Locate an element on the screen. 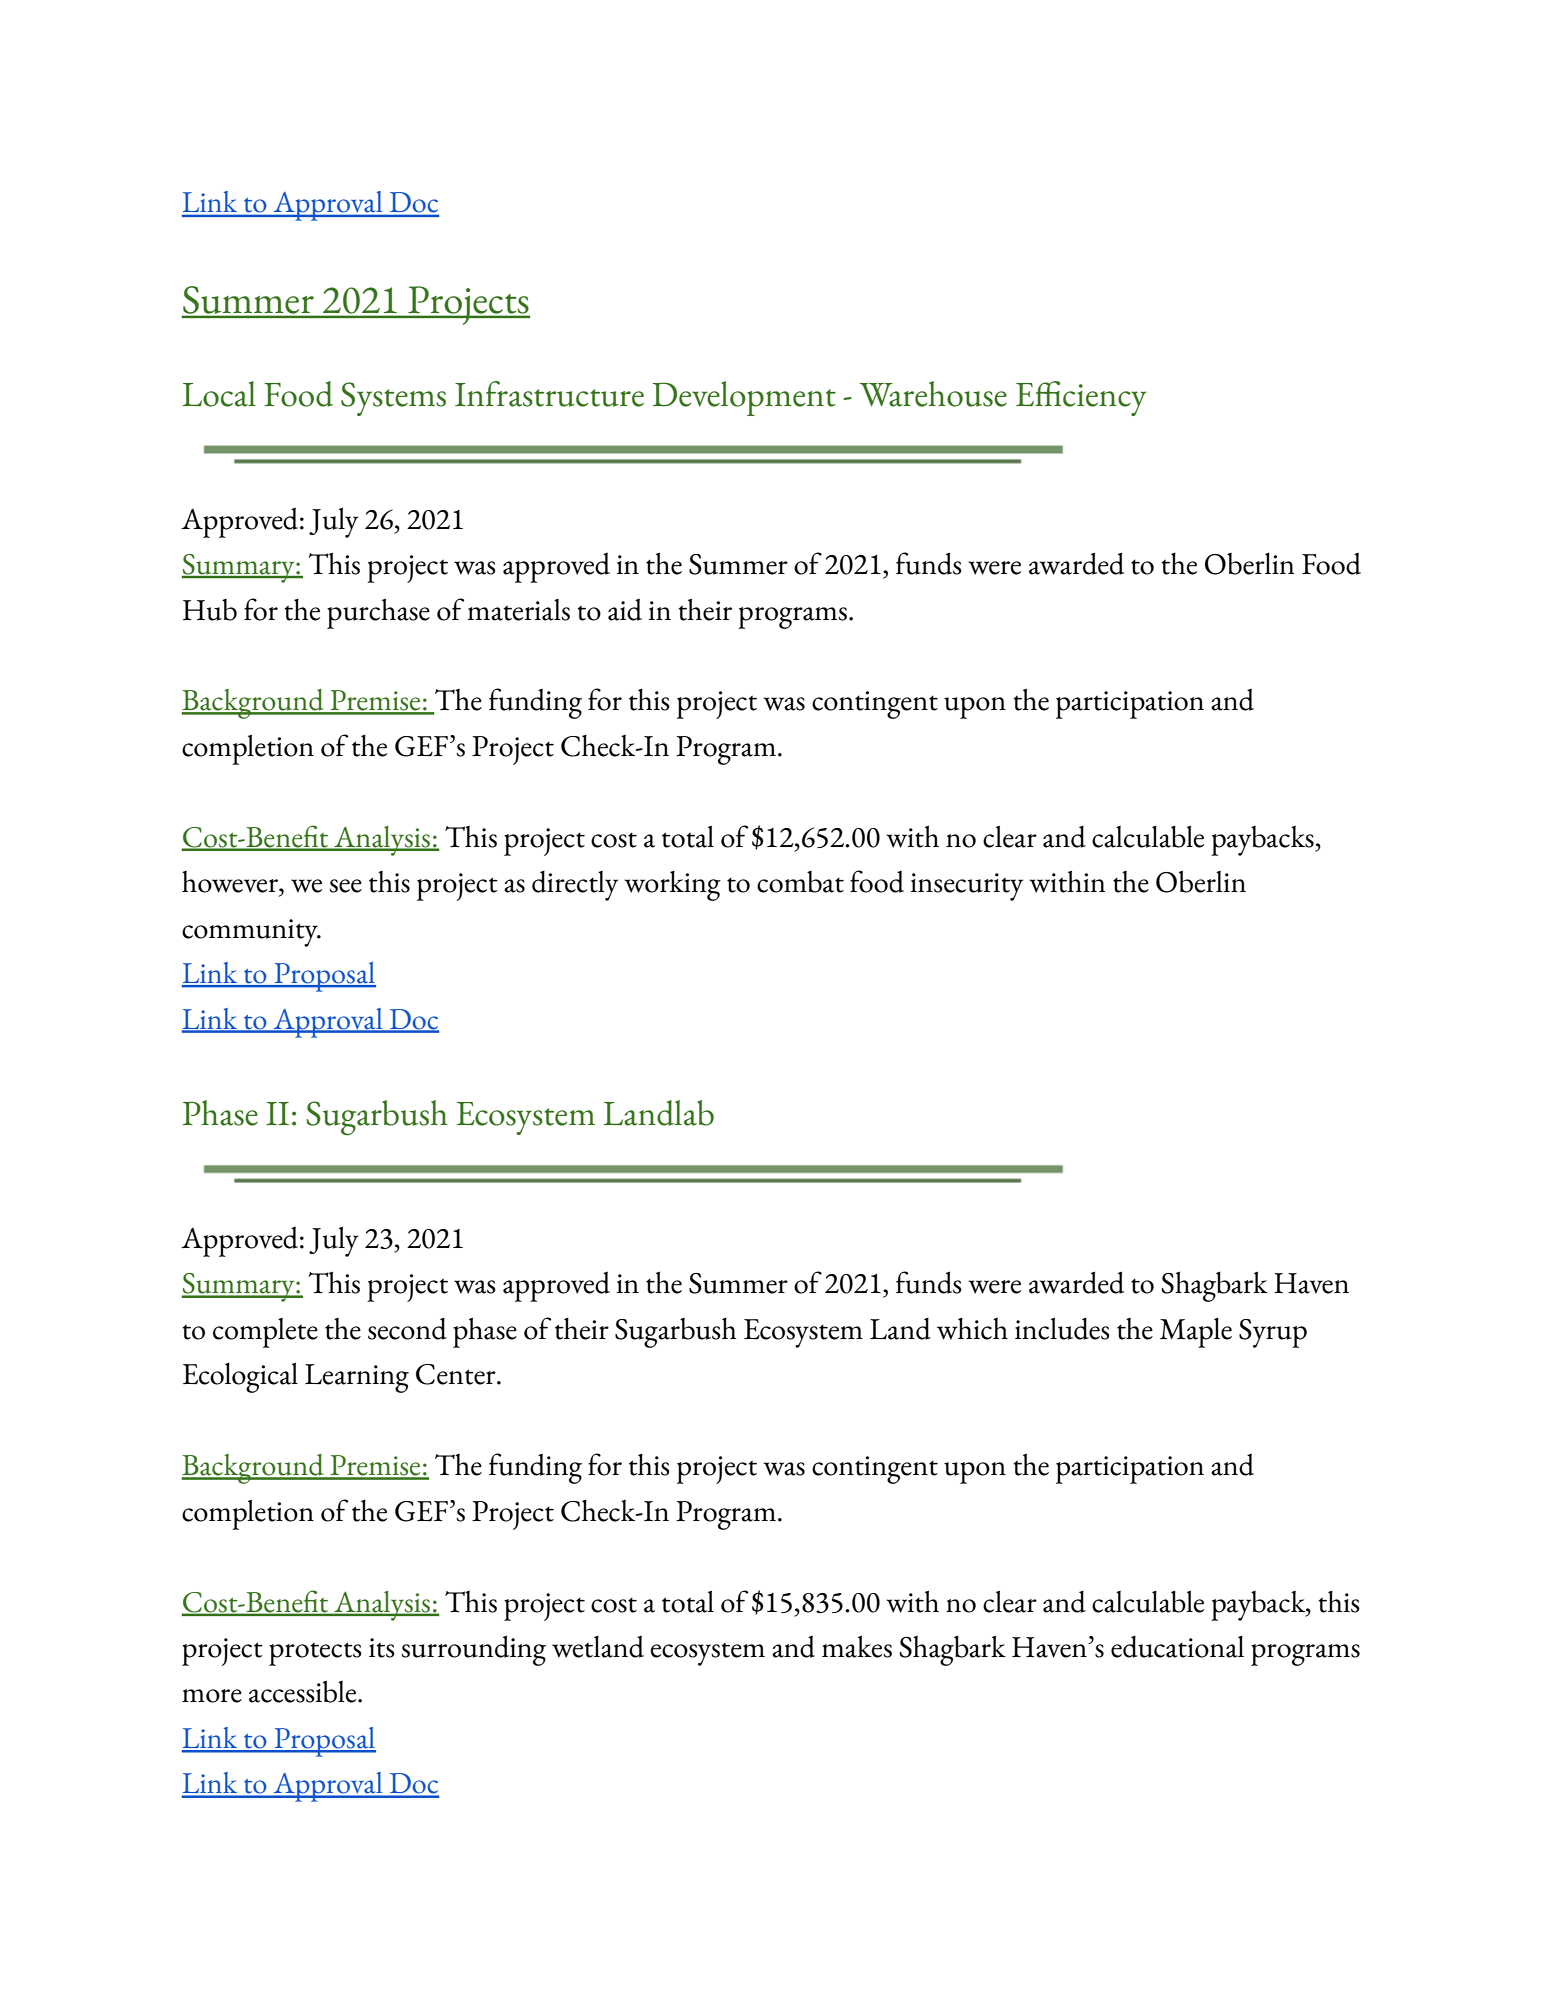 This screenshot has width=1545, height=2000. Development is located at coordinates (744, 398).
